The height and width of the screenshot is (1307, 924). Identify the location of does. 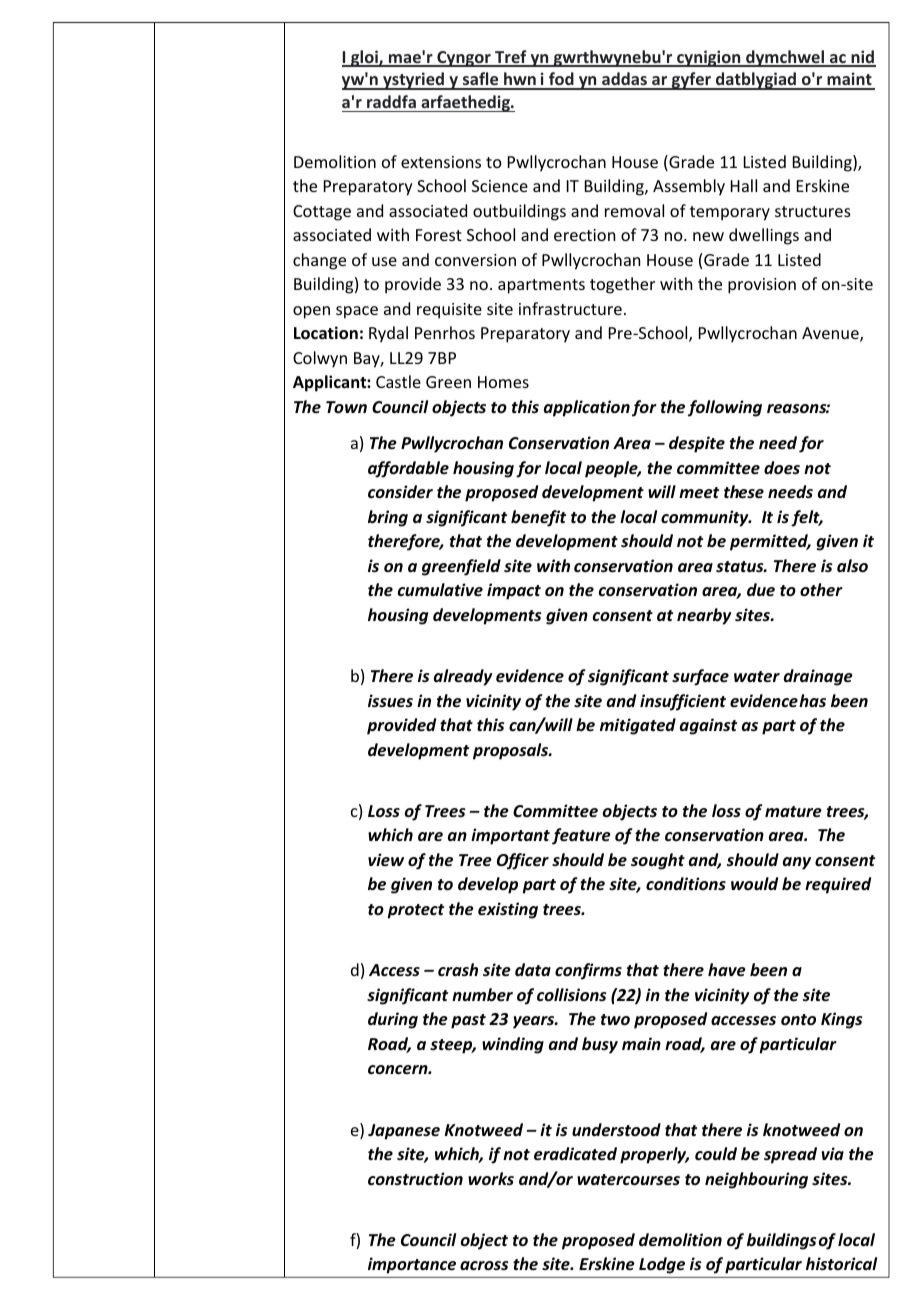
(782, 467).
